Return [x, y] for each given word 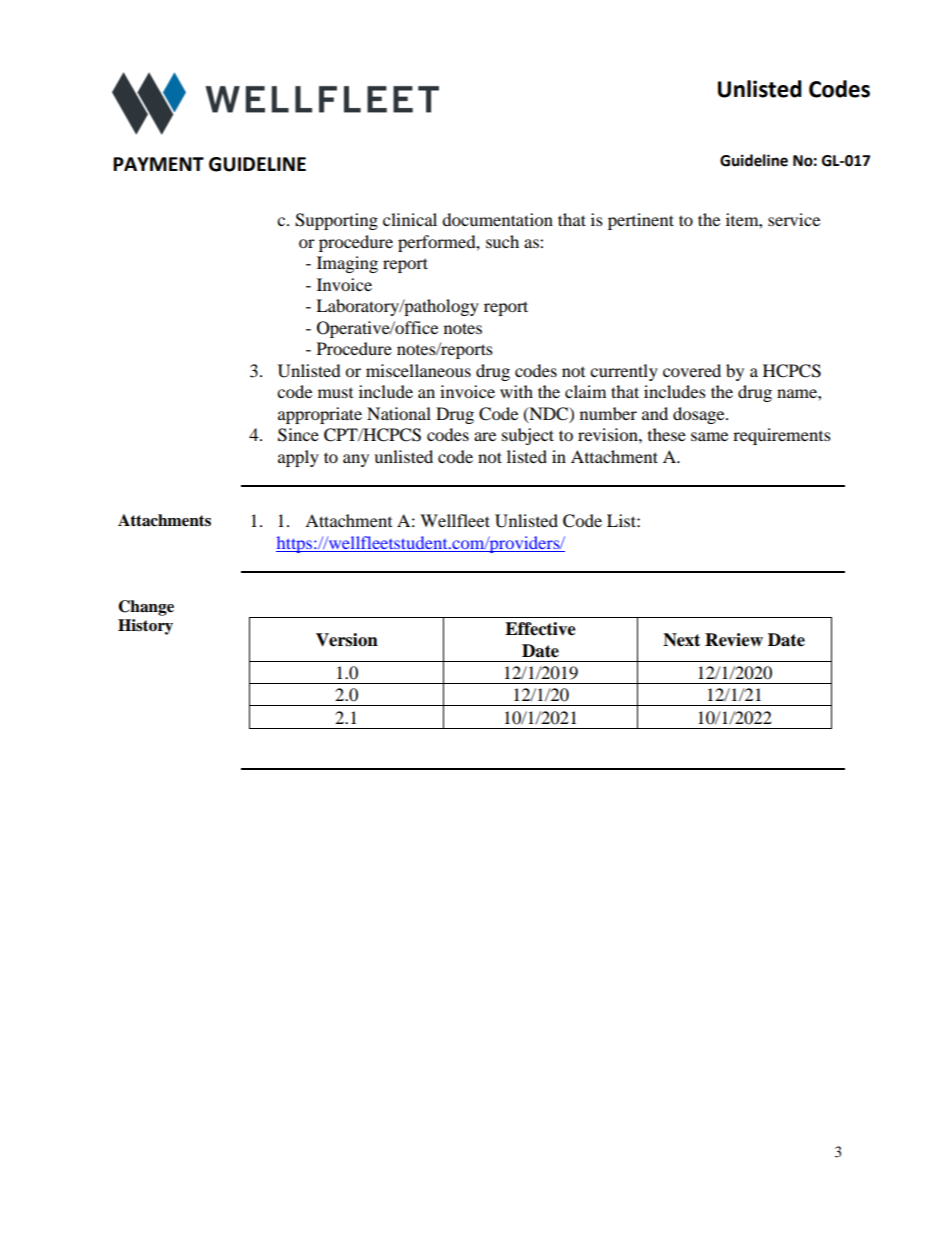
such [502, 241]
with [516, 391]
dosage [700, 415]
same [709, 436]
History [145, 627]
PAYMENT [158, 164]
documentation [497, 219]
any [356, 460]
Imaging [347, 264]
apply [298, 458]
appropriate [320, 415]
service [794, 219]
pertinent [641, 221]
